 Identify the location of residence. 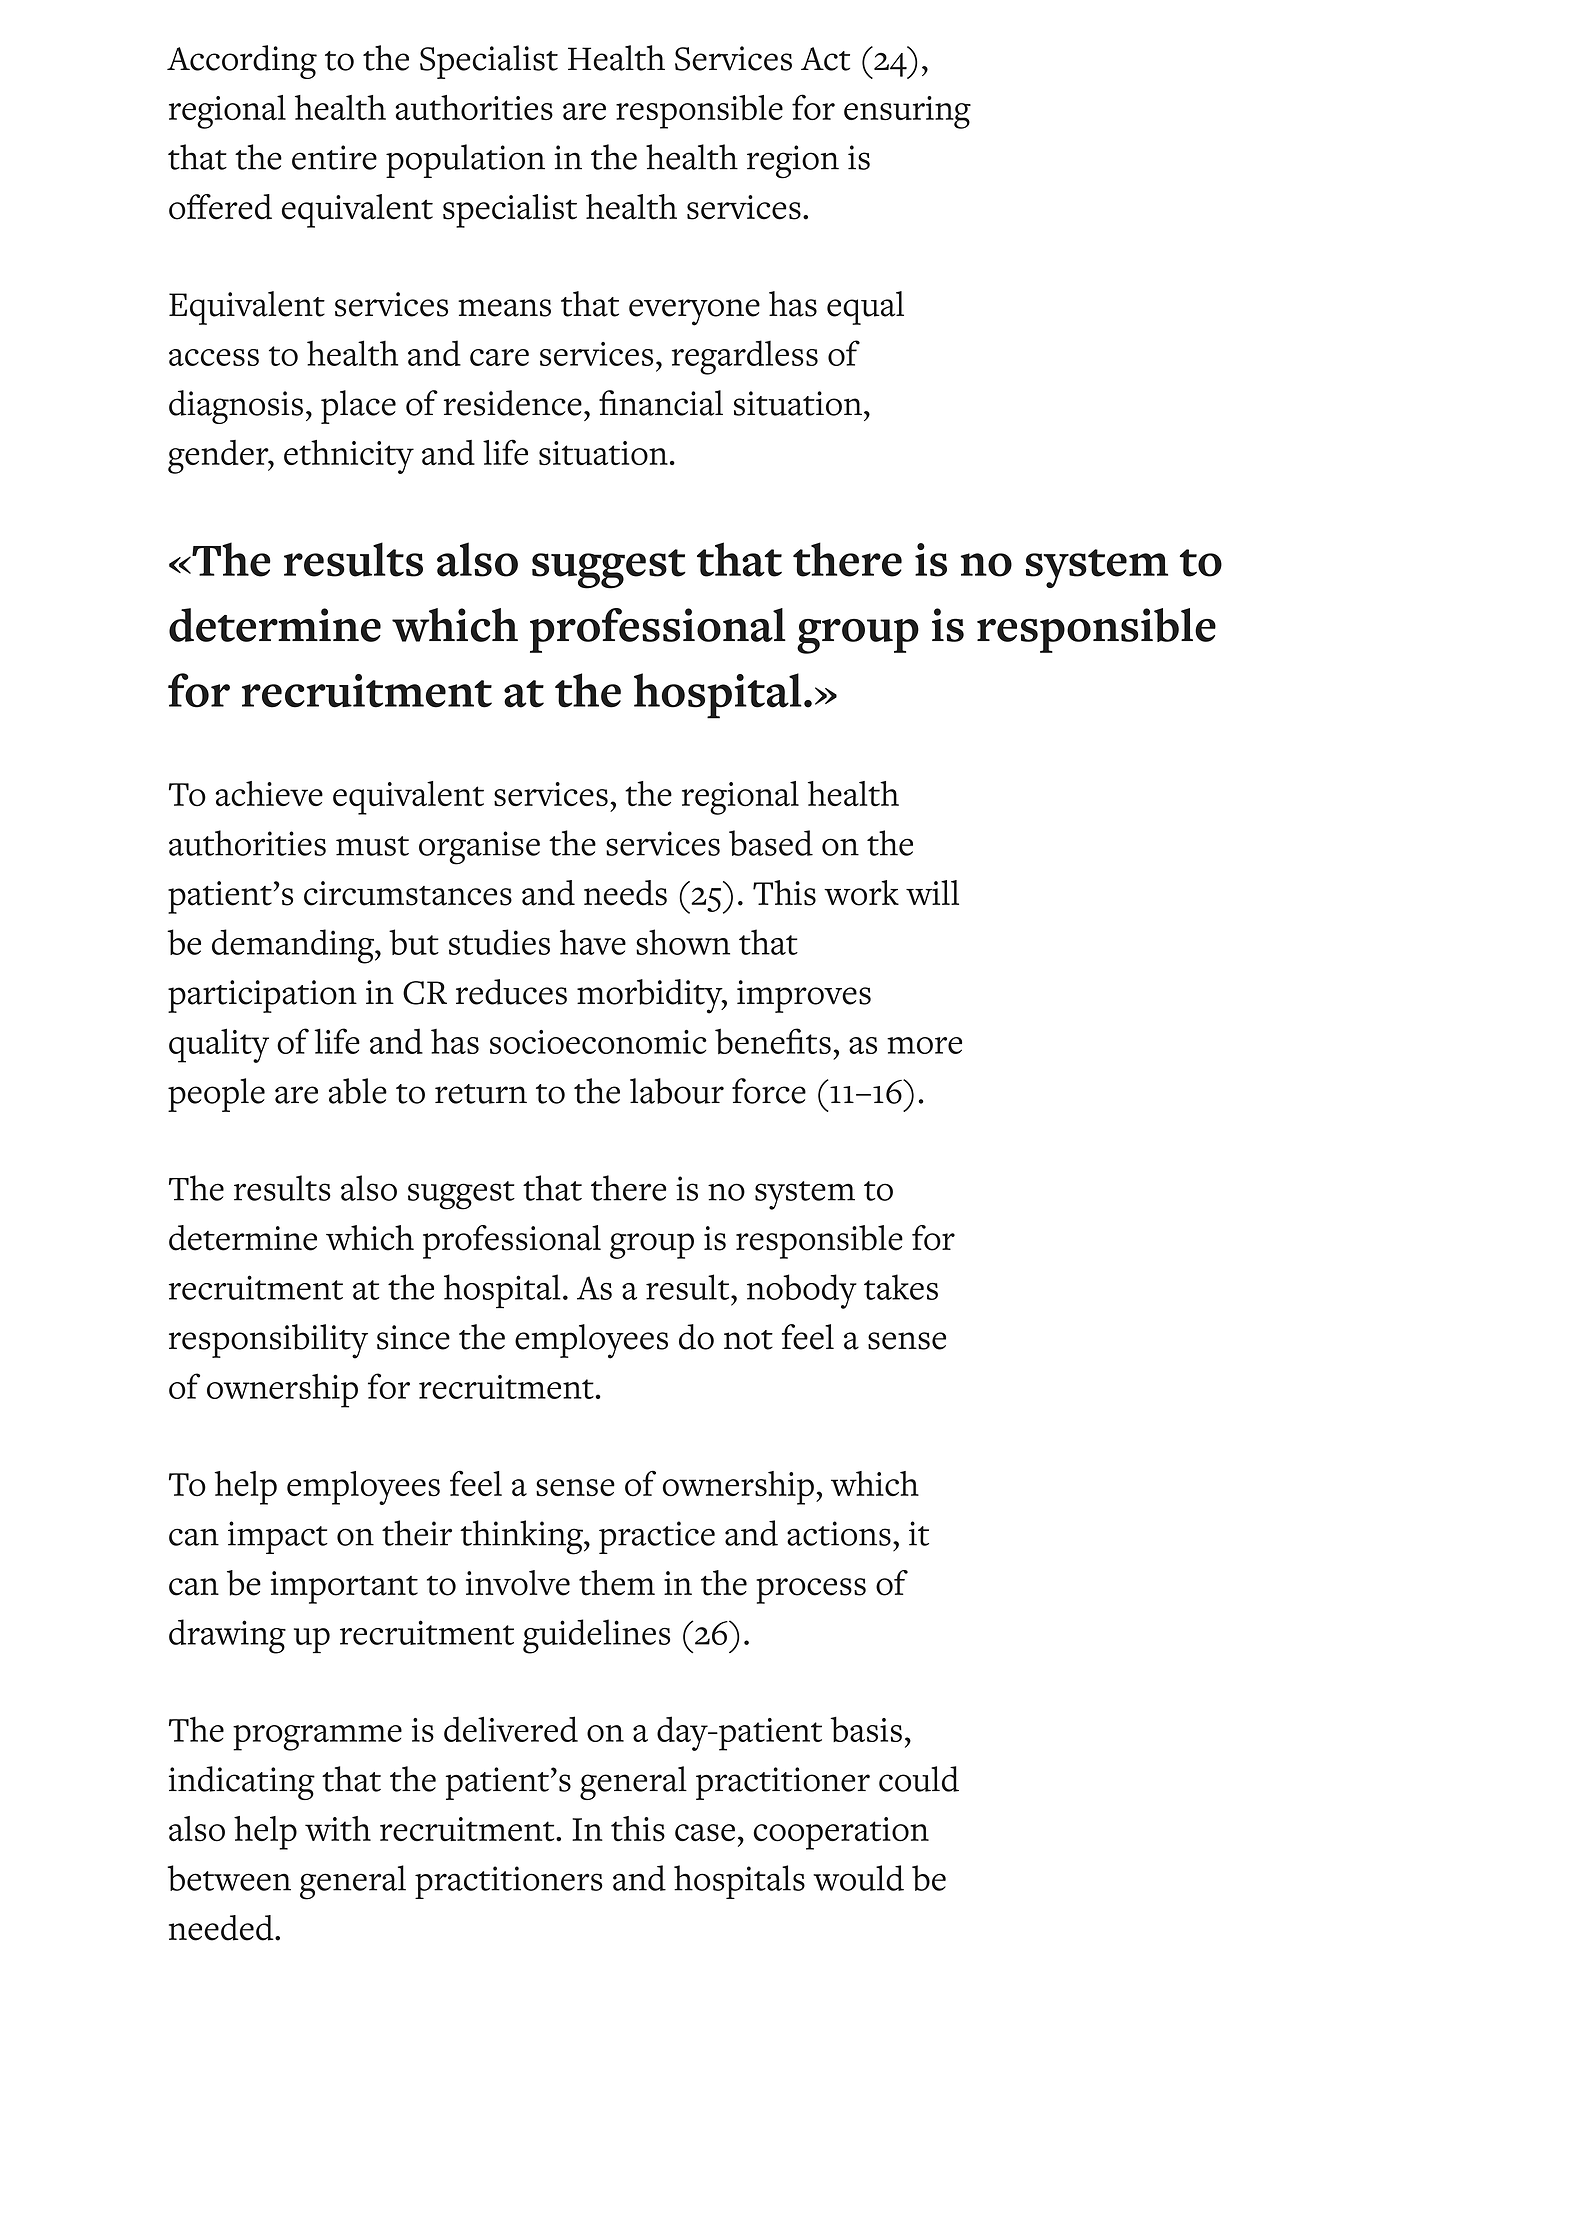
(513, 403).
